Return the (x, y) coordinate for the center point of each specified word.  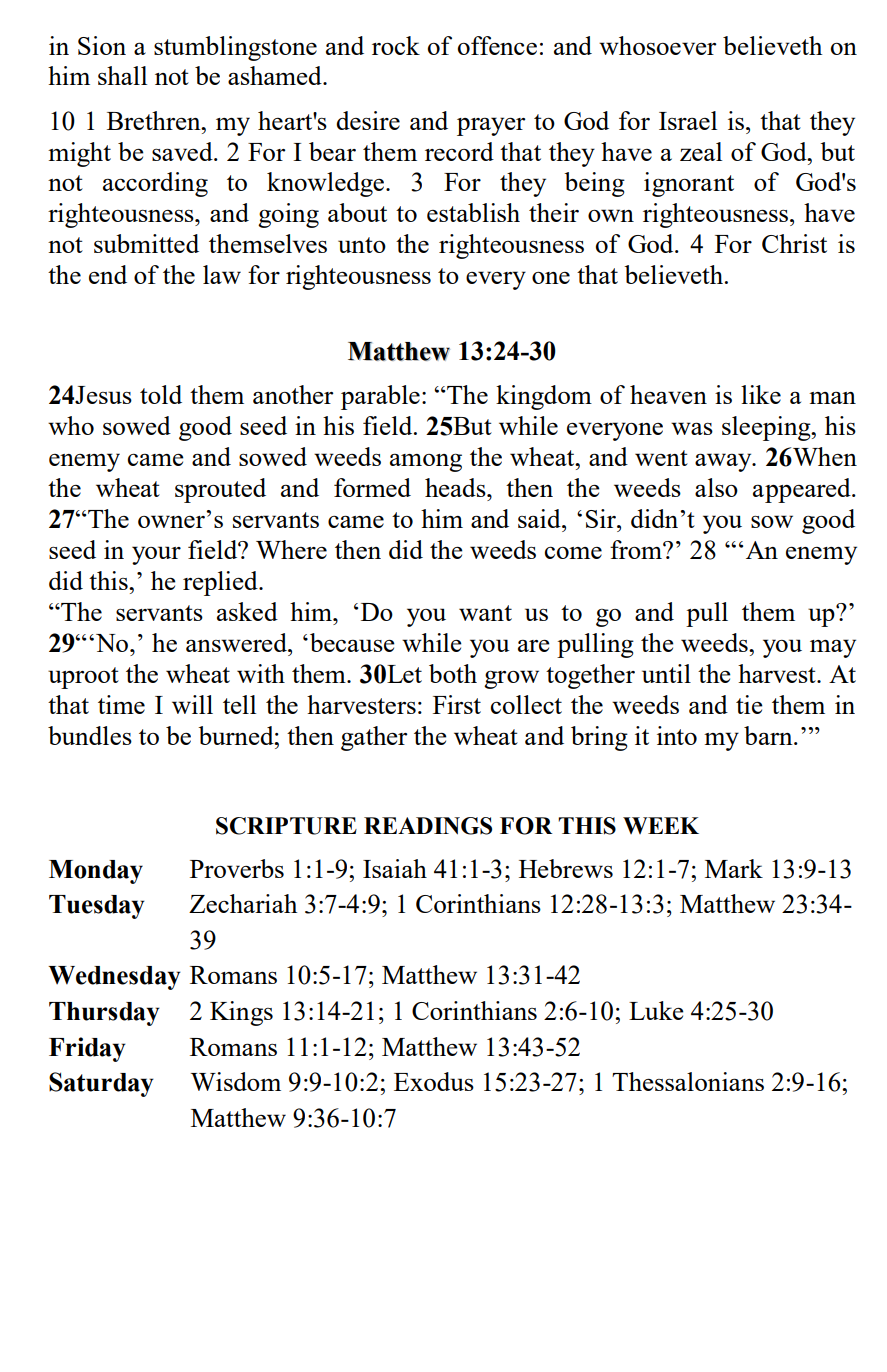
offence (497, 45)
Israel (688, 120)
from (637, 549)
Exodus (434, 1081)
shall (122, 75)
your (156, 555)
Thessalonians (688, 1081)
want (485, 613)
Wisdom (236, 1081)
